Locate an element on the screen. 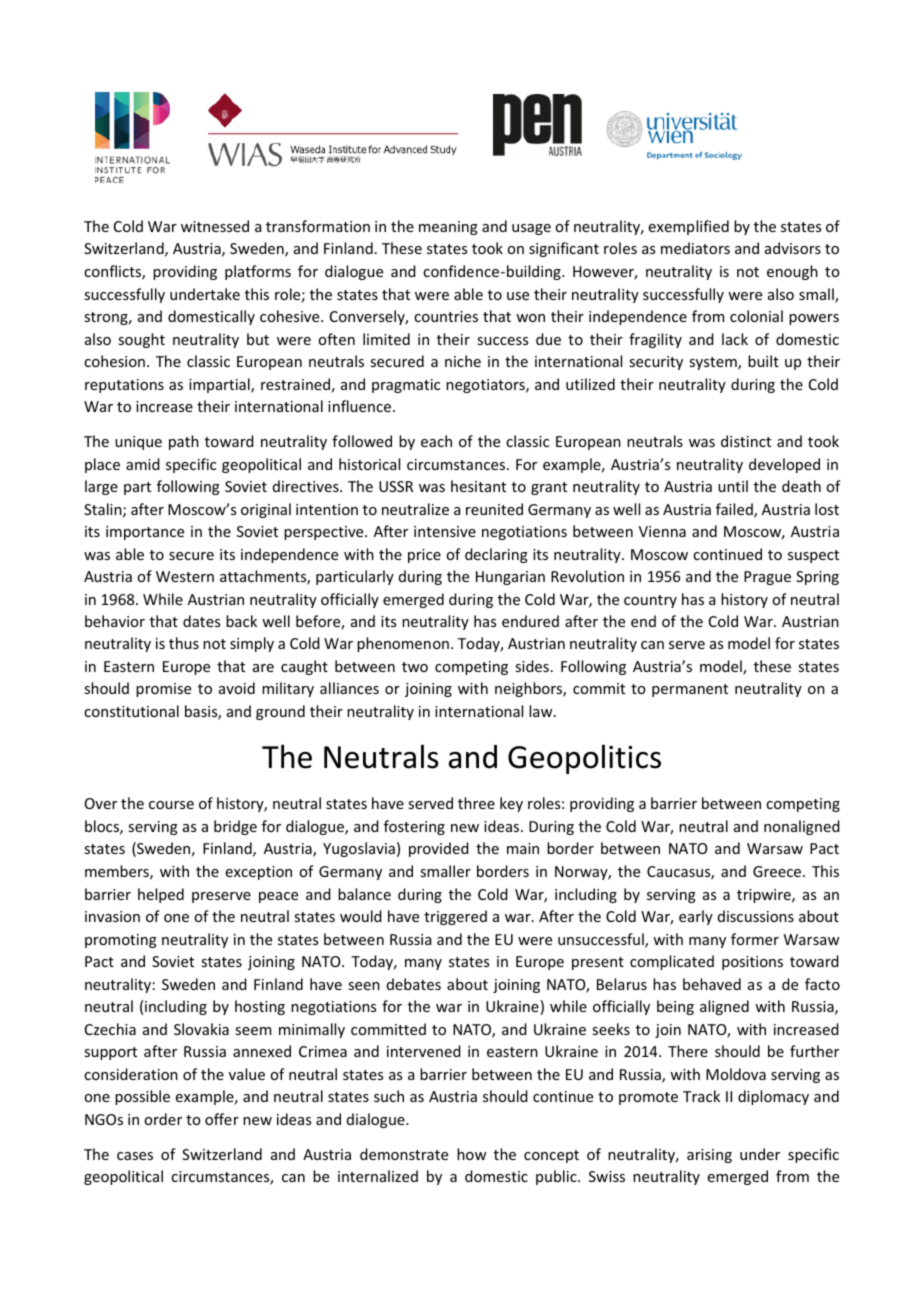  Prague is located at coordinates (767, 578).
